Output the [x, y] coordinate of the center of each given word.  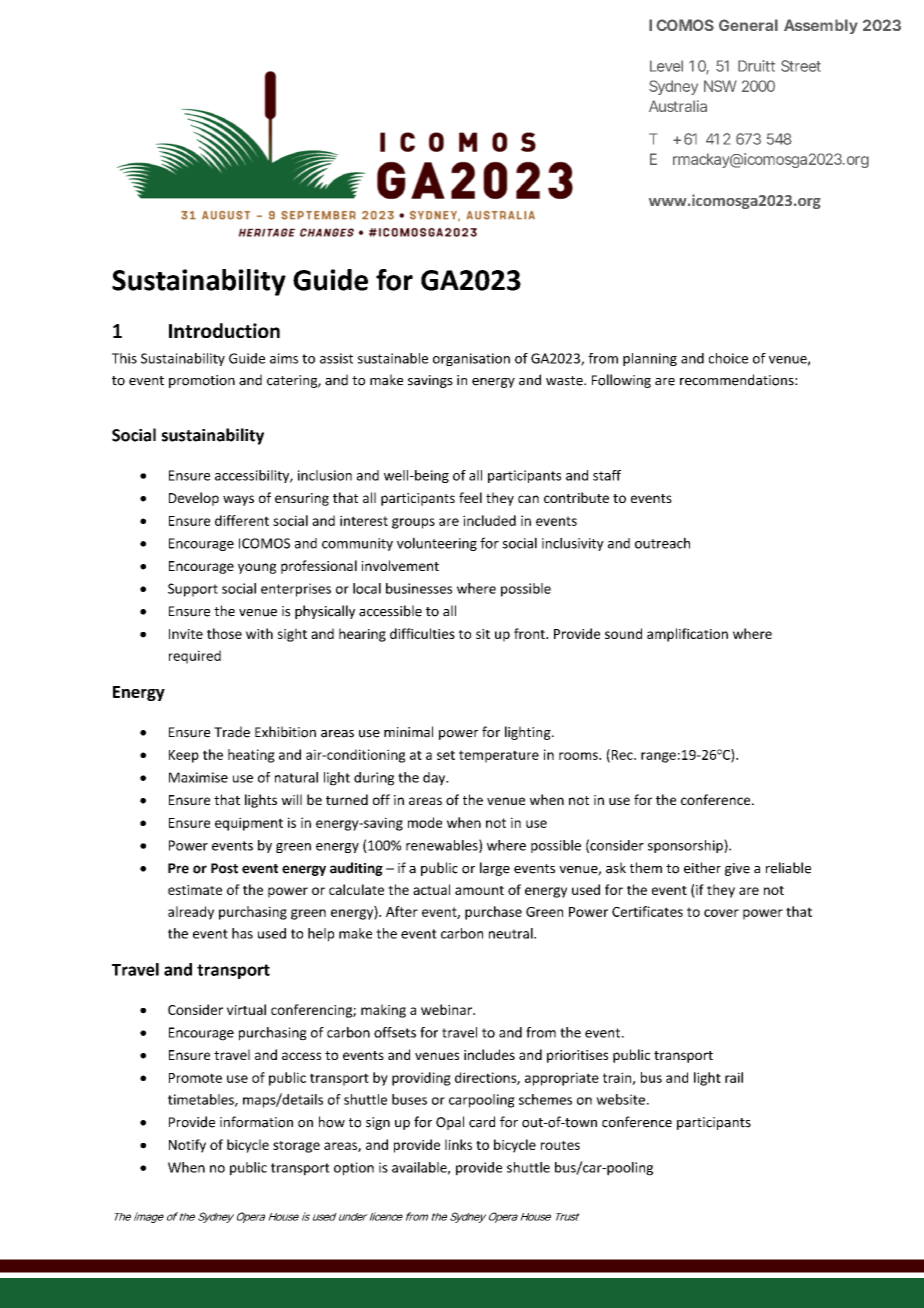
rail [734, 1077]
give [737, 869]
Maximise [198, 777]
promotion [202, 381]
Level [666, 66]
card [482, 1122]
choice [728, 358]
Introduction [224, 330]
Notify [187, 1146]
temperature [499, 756]
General [748, 25]
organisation [471, 359]
